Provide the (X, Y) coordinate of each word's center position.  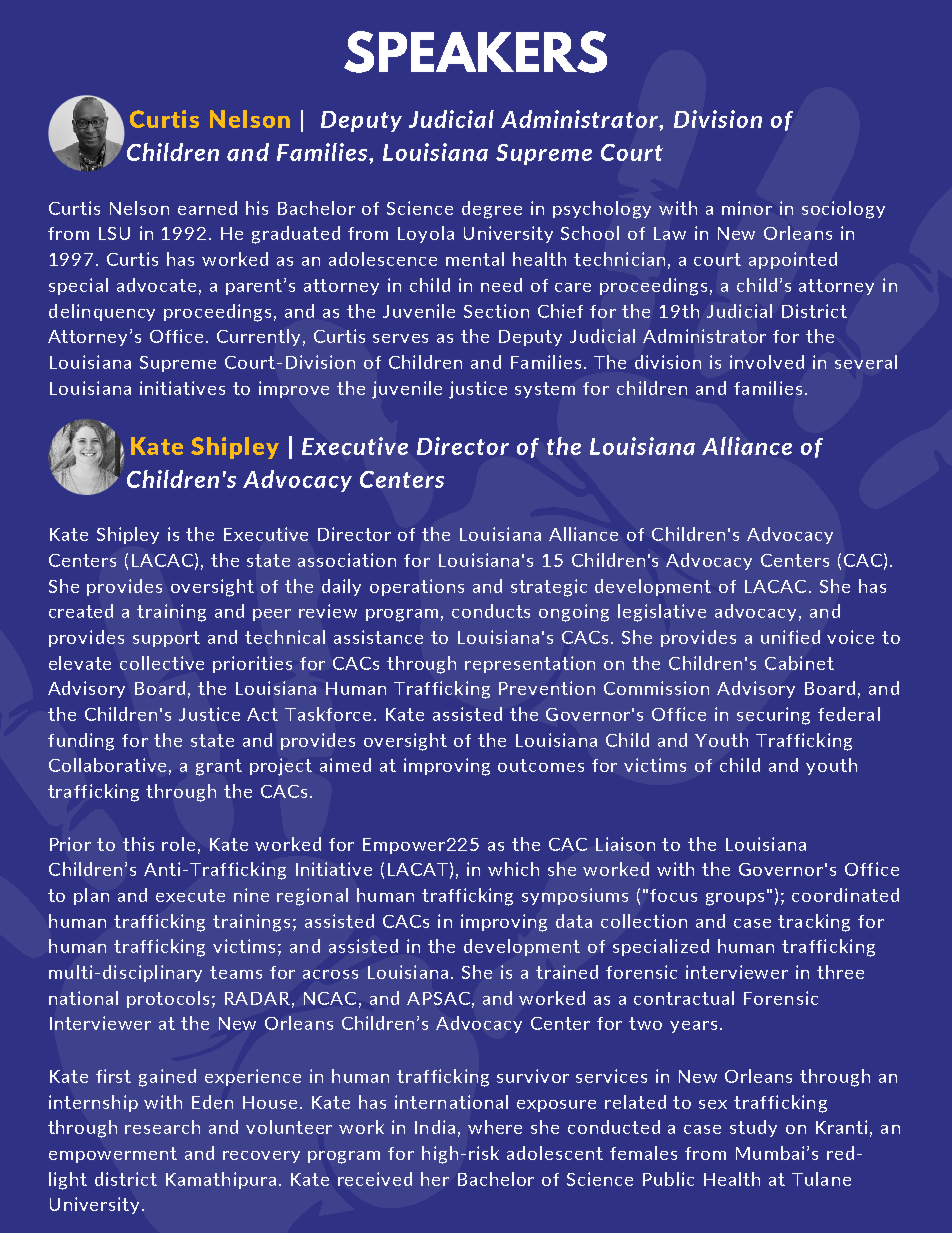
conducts (491, 611)
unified (790, 637)
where (495, 1127)
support (166, 639)
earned (207, 208)
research (162, 1127)
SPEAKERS (475, 52)
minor (747, 208)
